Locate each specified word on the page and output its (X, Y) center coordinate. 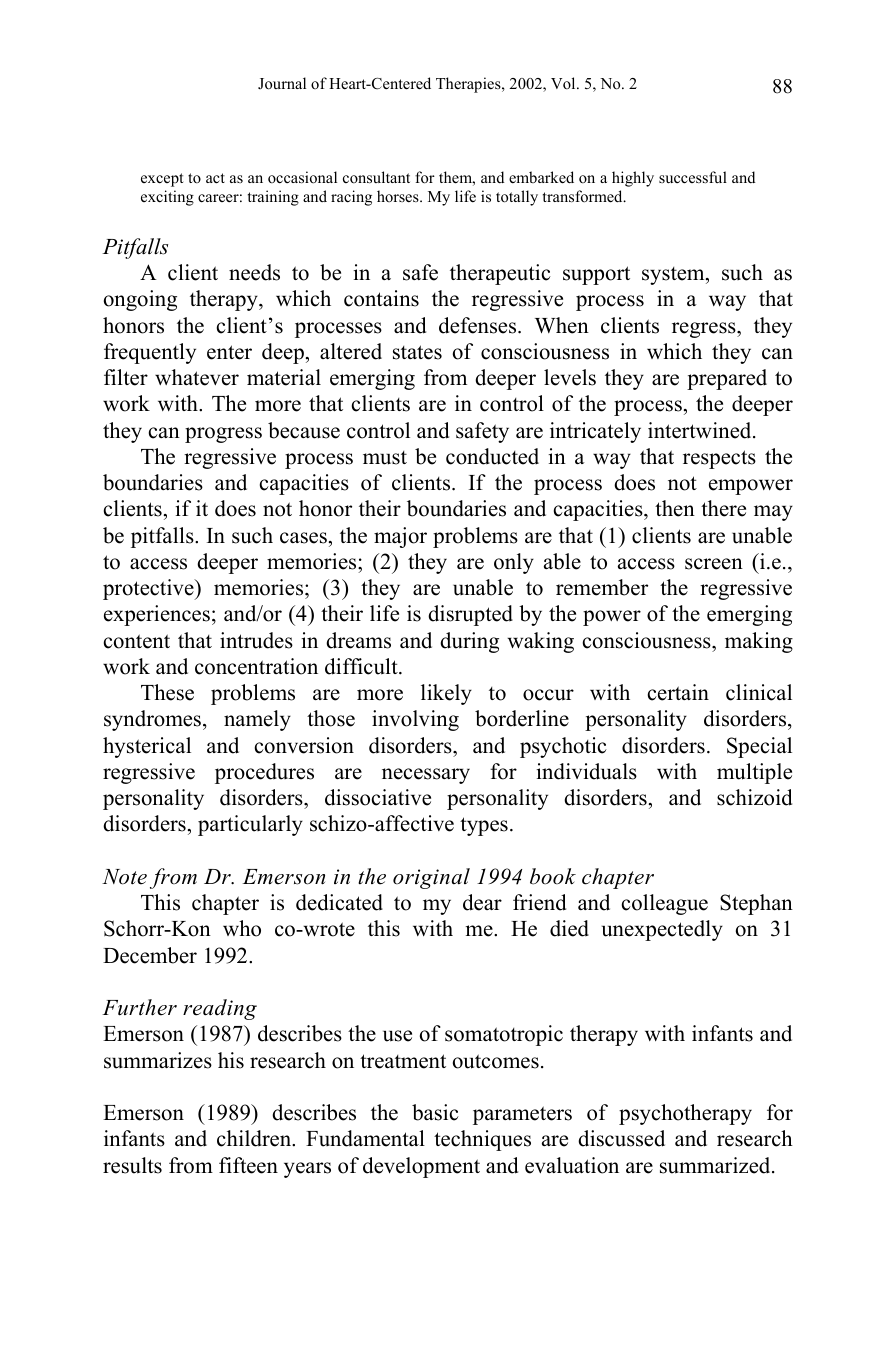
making (759, 642)
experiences (157, 615)
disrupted (470, 615)
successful (693, 177)
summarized (716, 1165)
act (215, 178)
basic (435, 1112)
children (255, 1138)
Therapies (469, 85)
